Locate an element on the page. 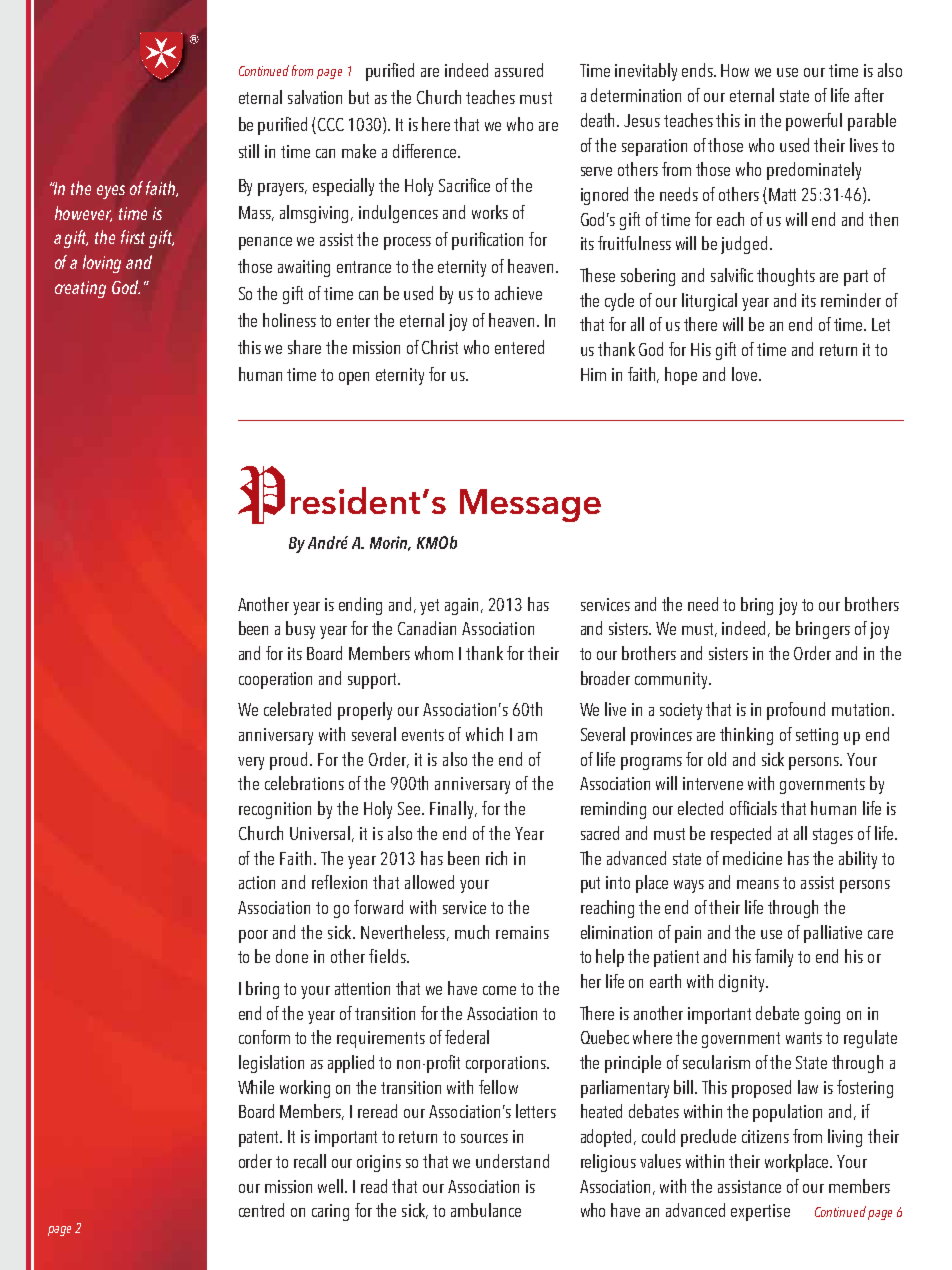 The width and height of the image is (952, 1270). powerful is located at coordinates (814, 122).
